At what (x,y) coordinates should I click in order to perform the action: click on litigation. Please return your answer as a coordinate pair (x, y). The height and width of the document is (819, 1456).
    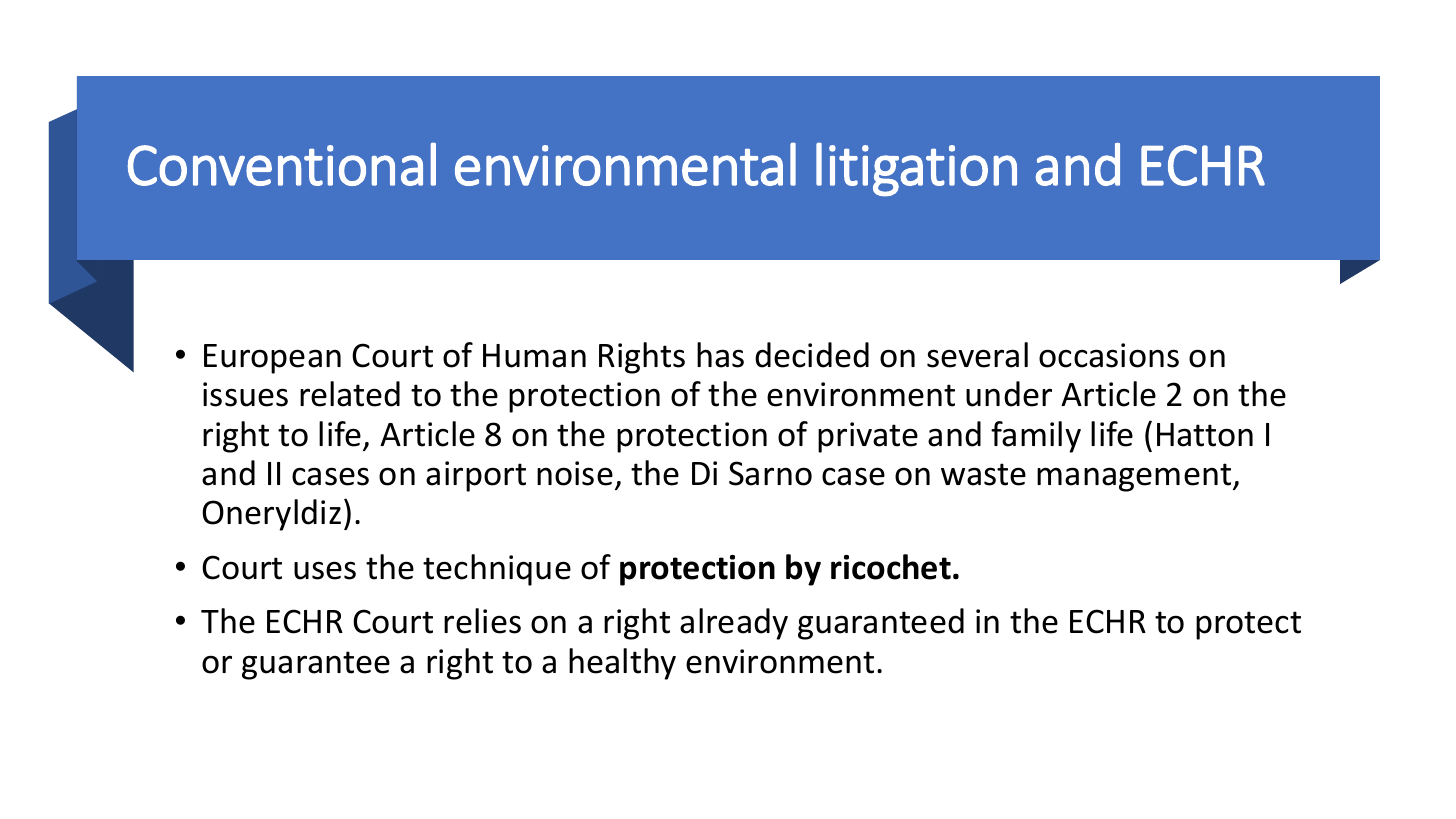
    Looking at the image, I should click on (916, 169).
